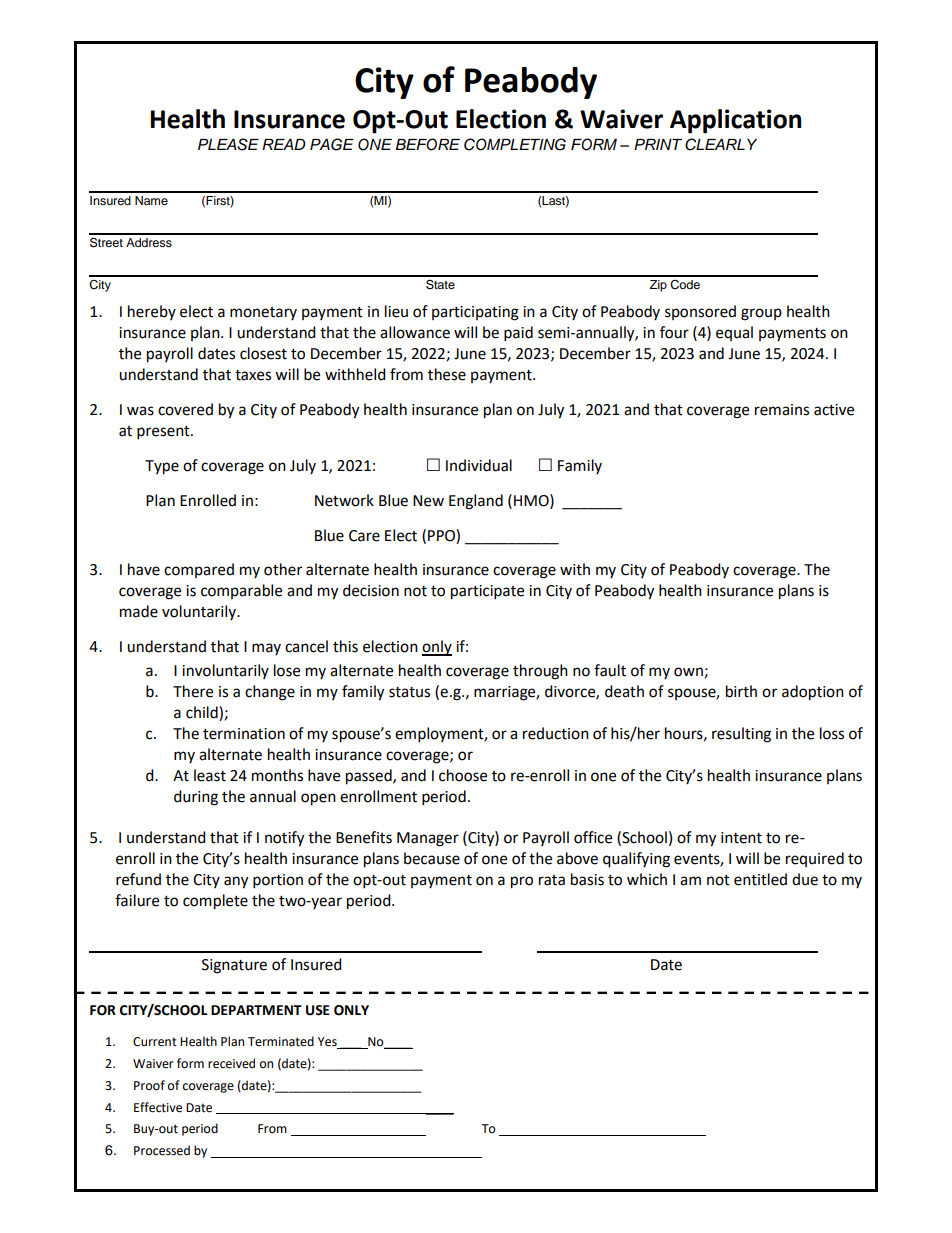 This screenshot has height=1233, width=952. Describe the element at coordinates (515, 144) in the screenshot. I see `COMPLETING` at that location.
